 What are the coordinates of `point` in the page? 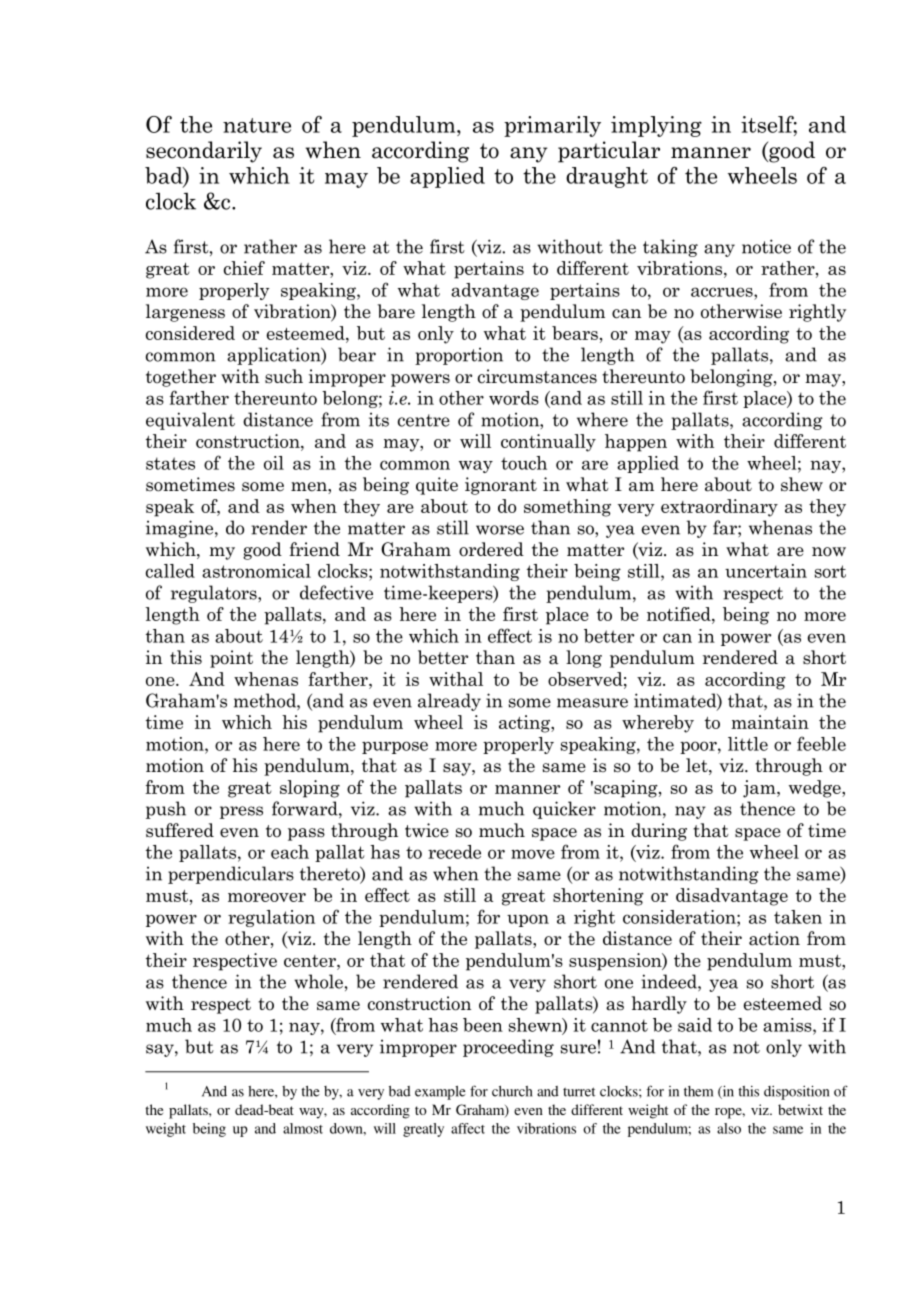 It's located at (231, 659).
